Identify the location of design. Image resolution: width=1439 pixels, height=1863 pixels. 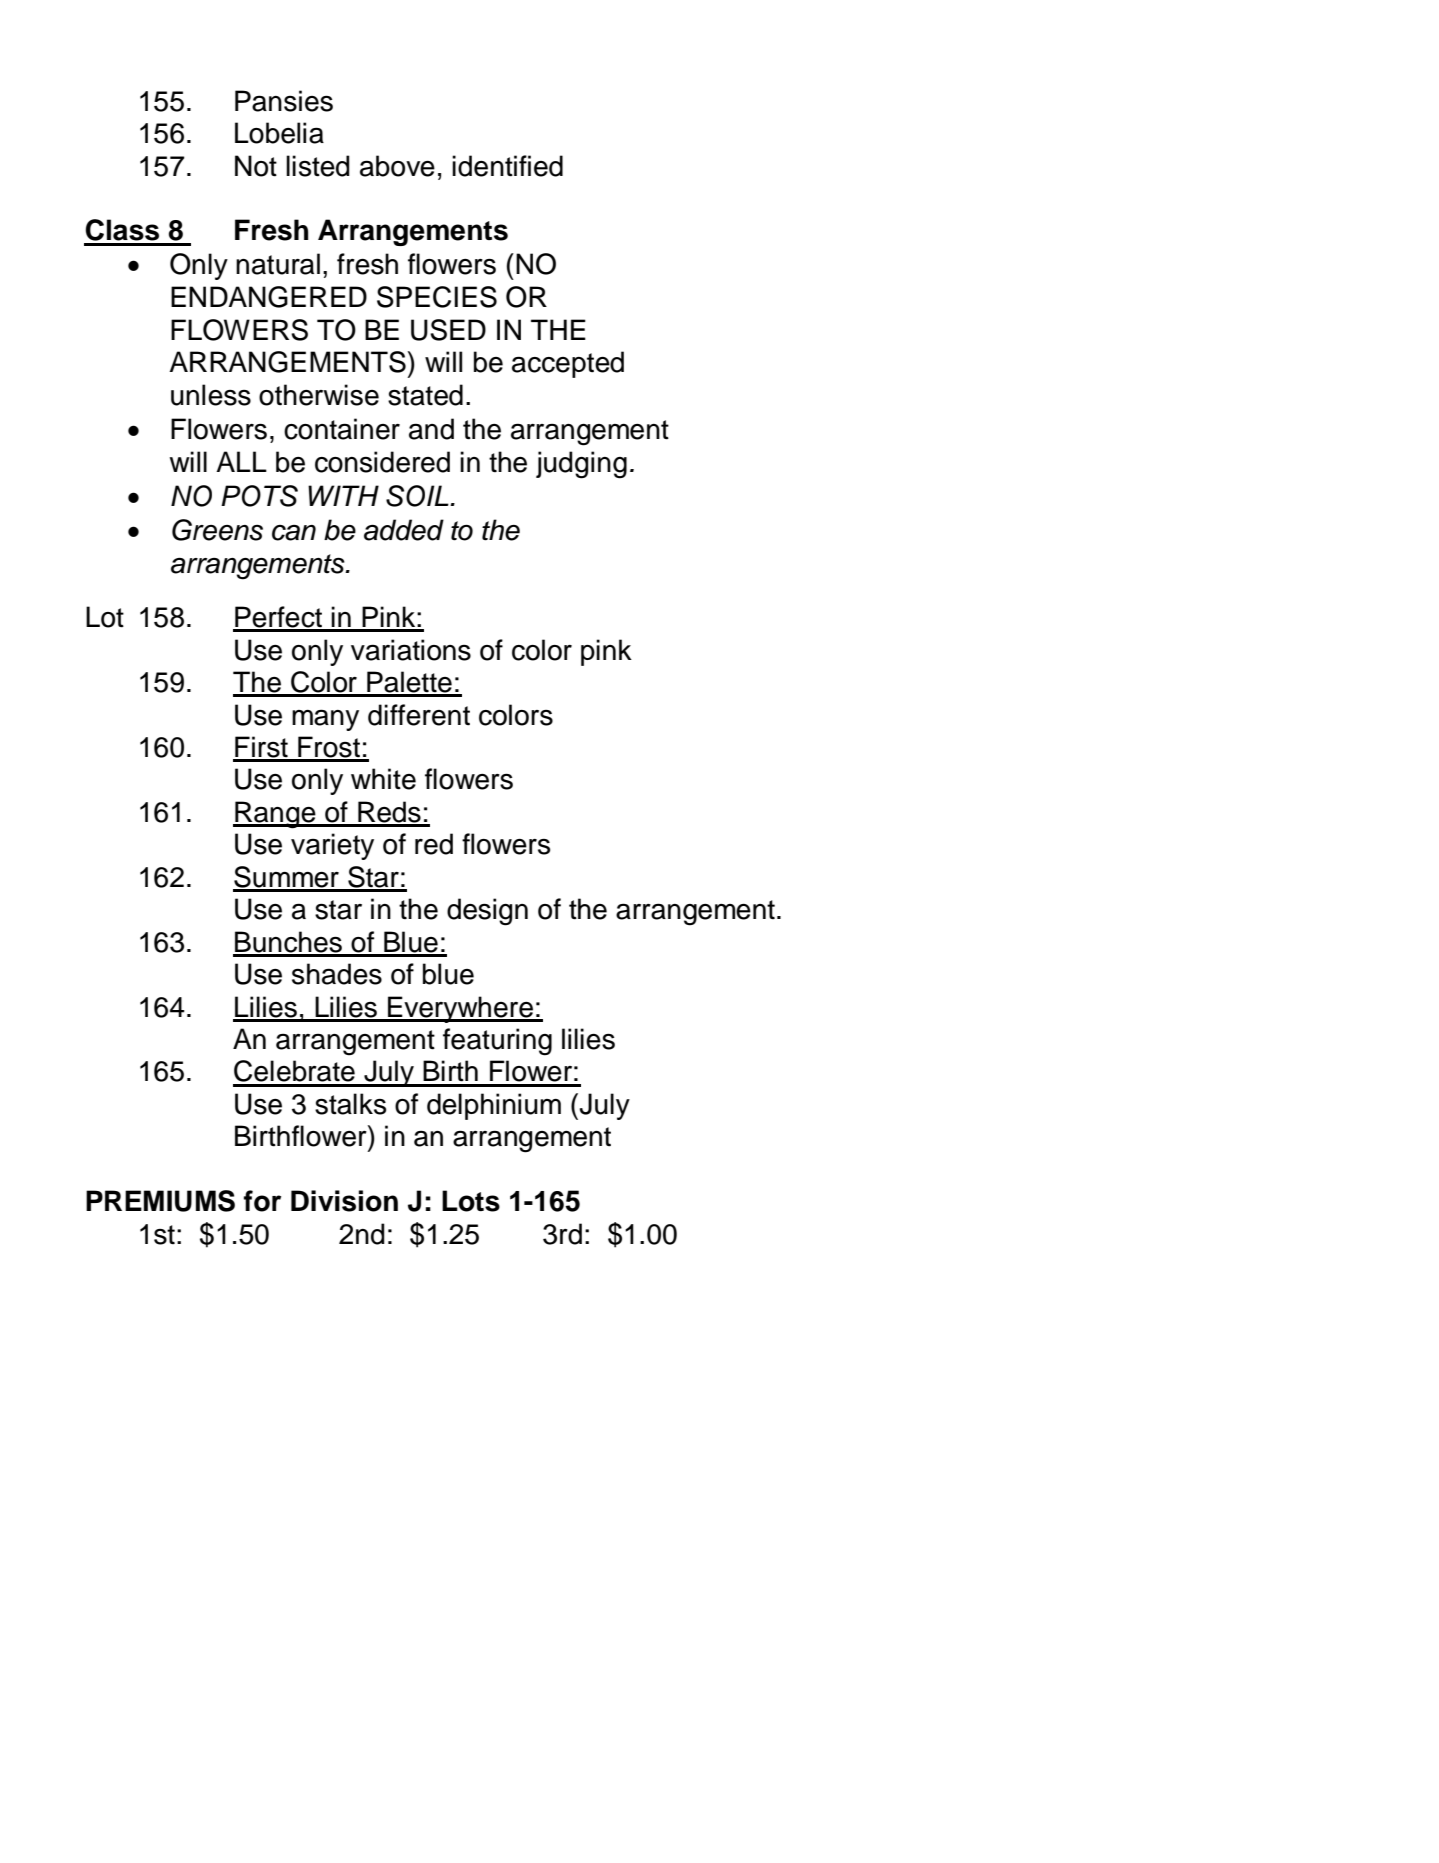
(487, 912).
